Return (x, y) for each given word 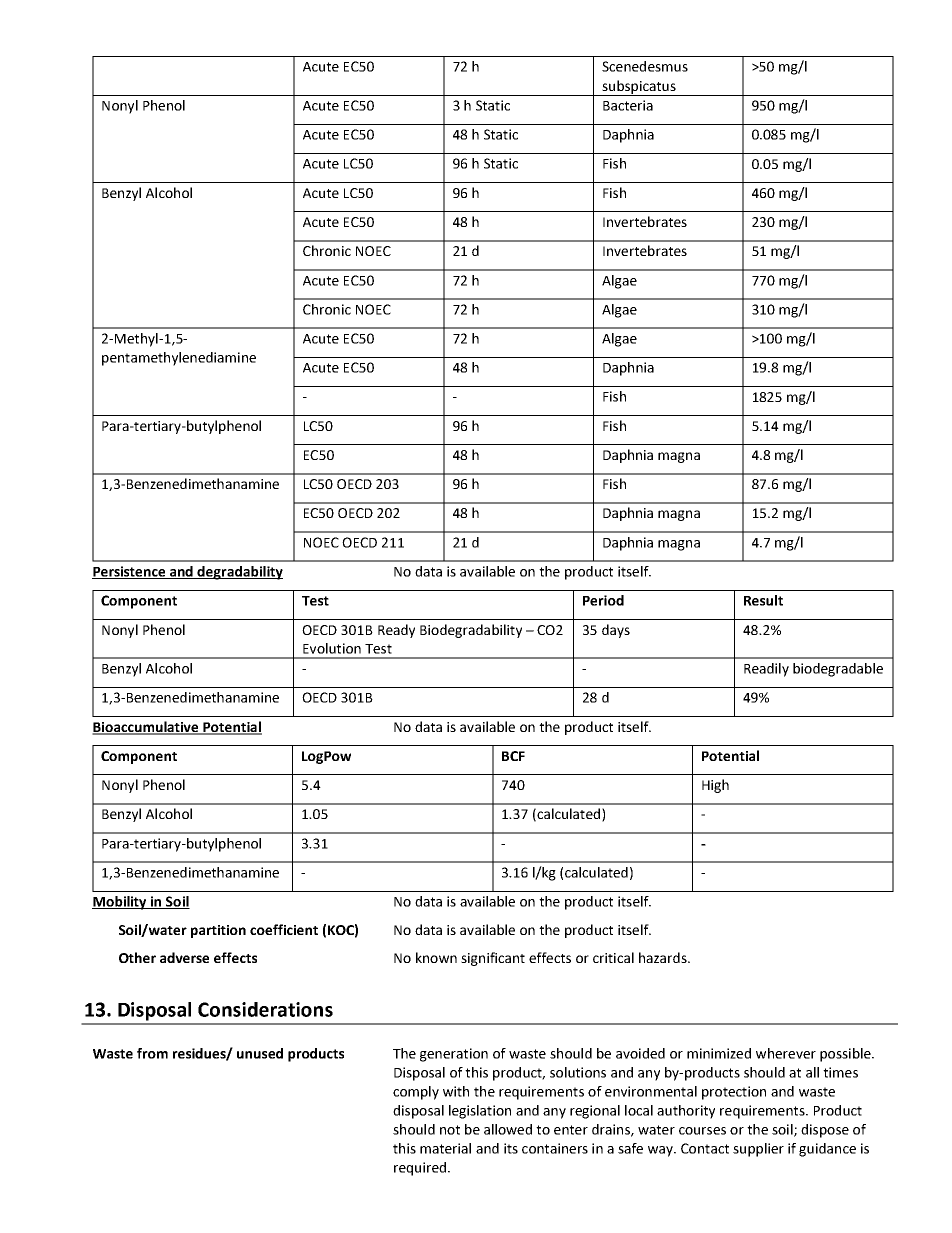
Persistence (130, 572)
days (616, 631)
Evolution (332, 648)
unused (260, 1053)
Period (603, 600)
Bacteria (628, 105)
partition (218, 931)
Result (763, 600)
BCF (513, 756)
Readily (766, 670)
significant (493, 959)
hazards (664, 957)
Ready (396, 631)
